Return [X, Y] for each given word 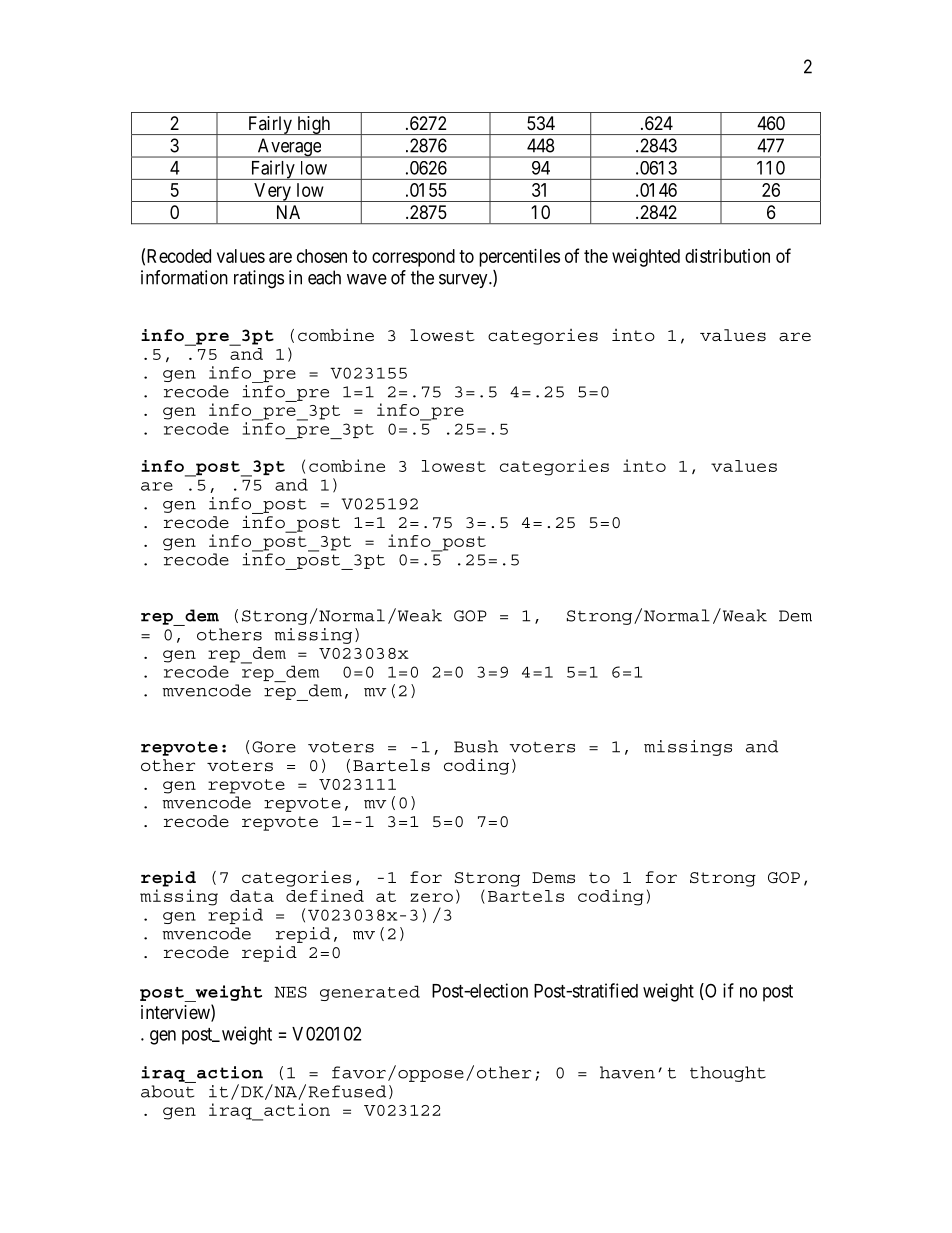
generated [370, 993]
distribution [727, 256]
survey [464, 281]
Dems [553, 877]
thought [728, 1074]
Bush [476, 746]
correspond [413, 258]
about [167, 1091]
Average [289, 148]
